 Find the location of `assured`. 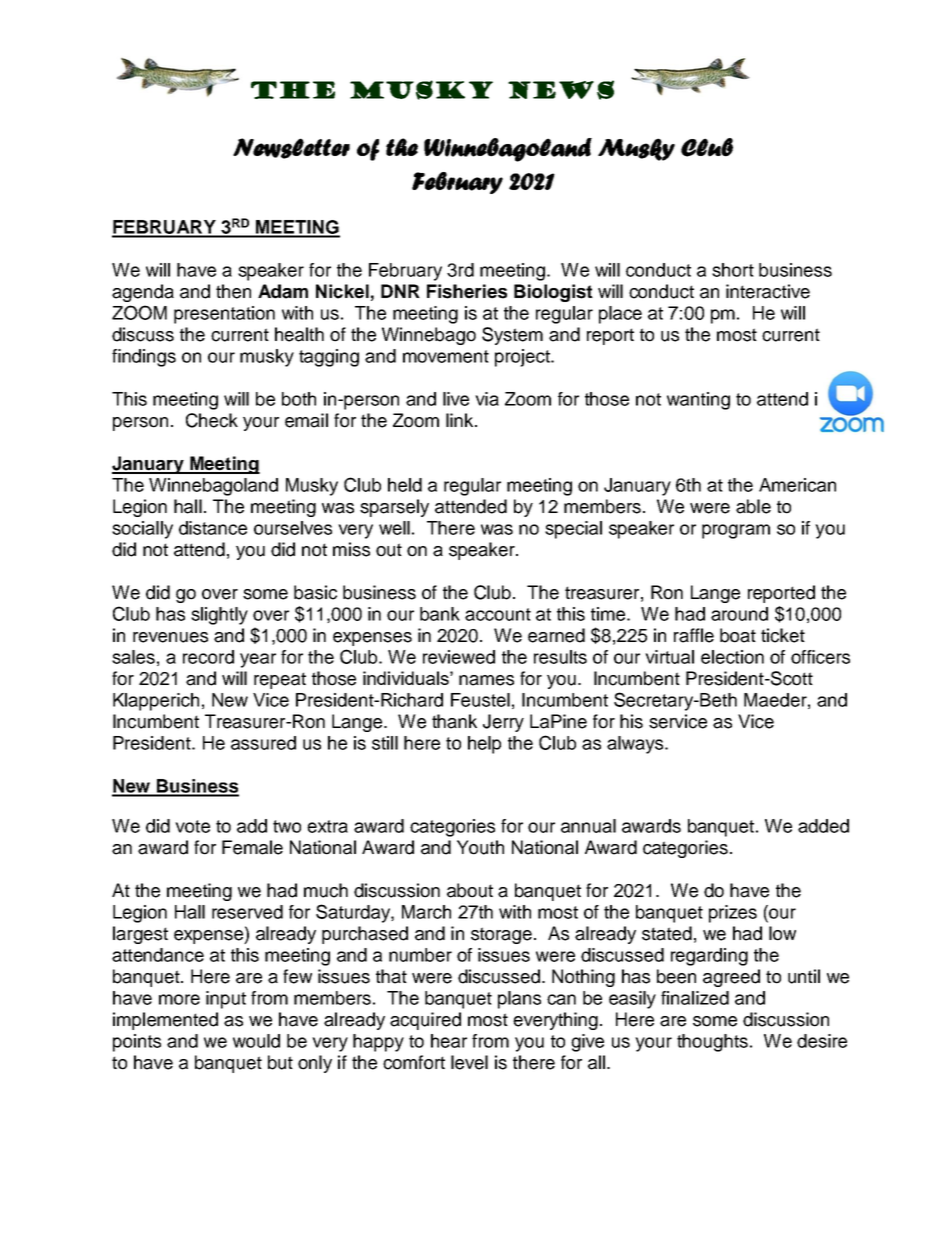

assured is located at coordinates (263, 743).
